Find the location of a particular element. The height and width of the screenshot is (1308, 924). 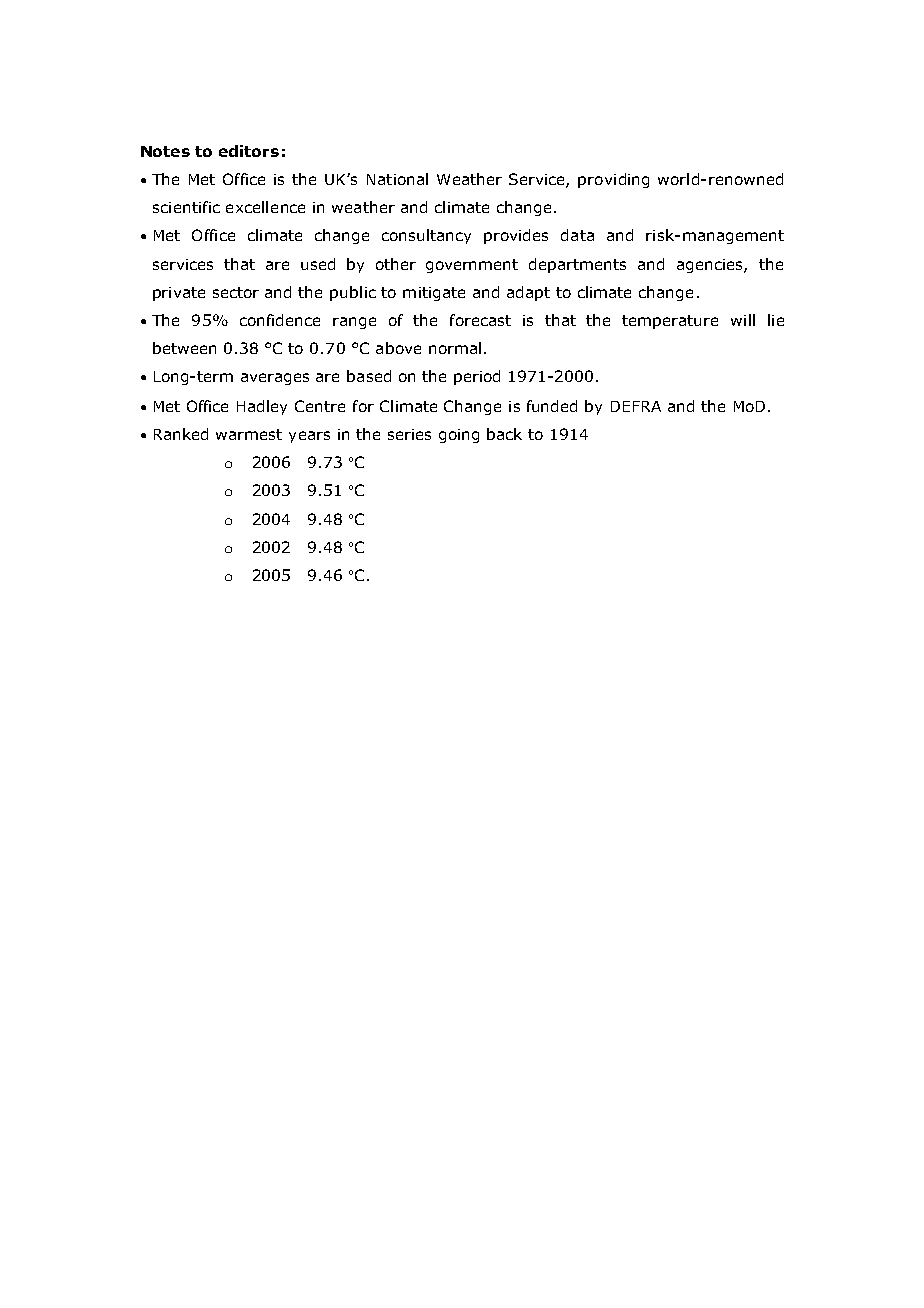

mitigate is located at coordinates (434, 294).
